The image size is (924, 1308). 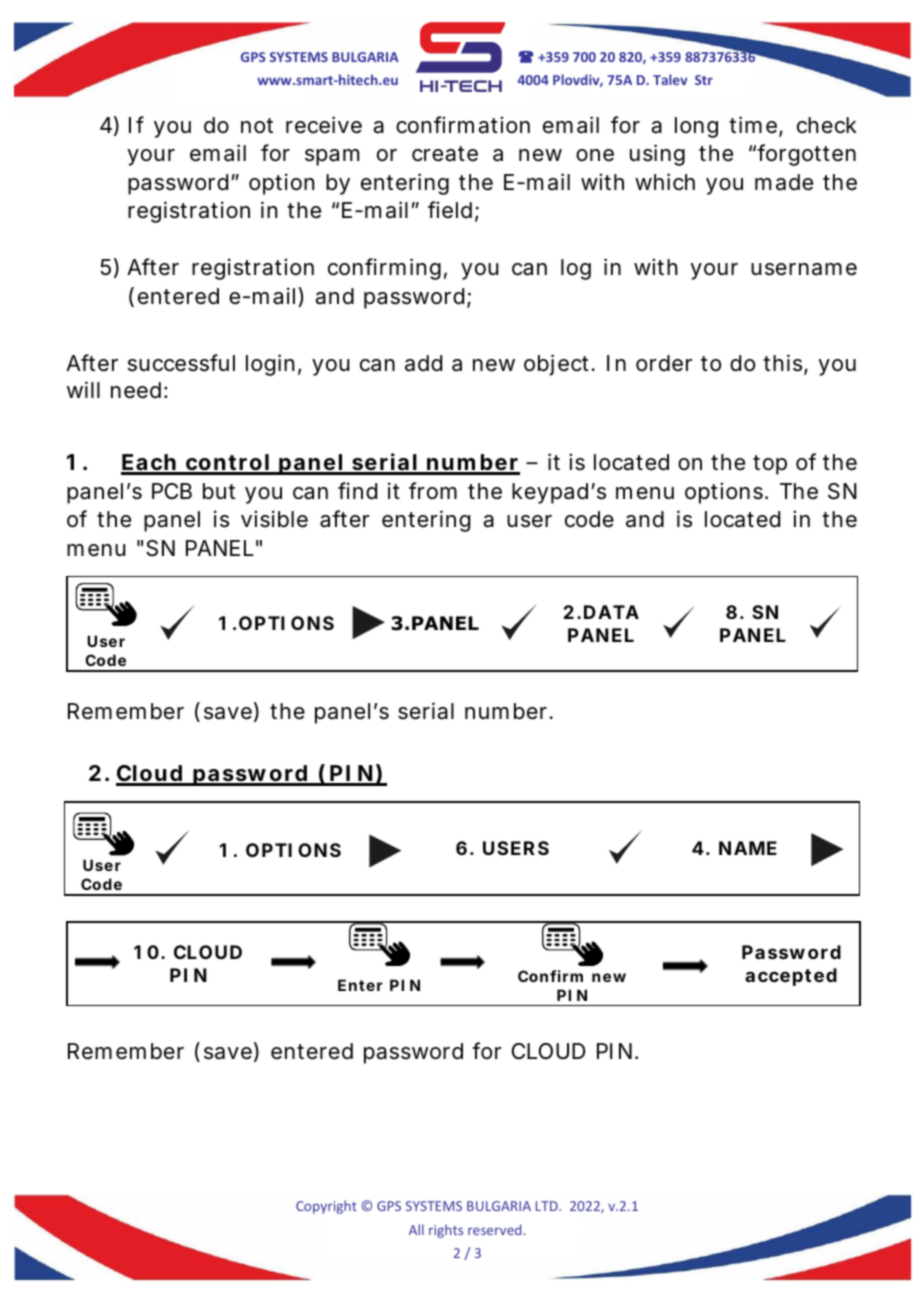 What do you see at coordinates (257, 126) in the screenshot?
I see `not` at bounding box center [257, 126].
